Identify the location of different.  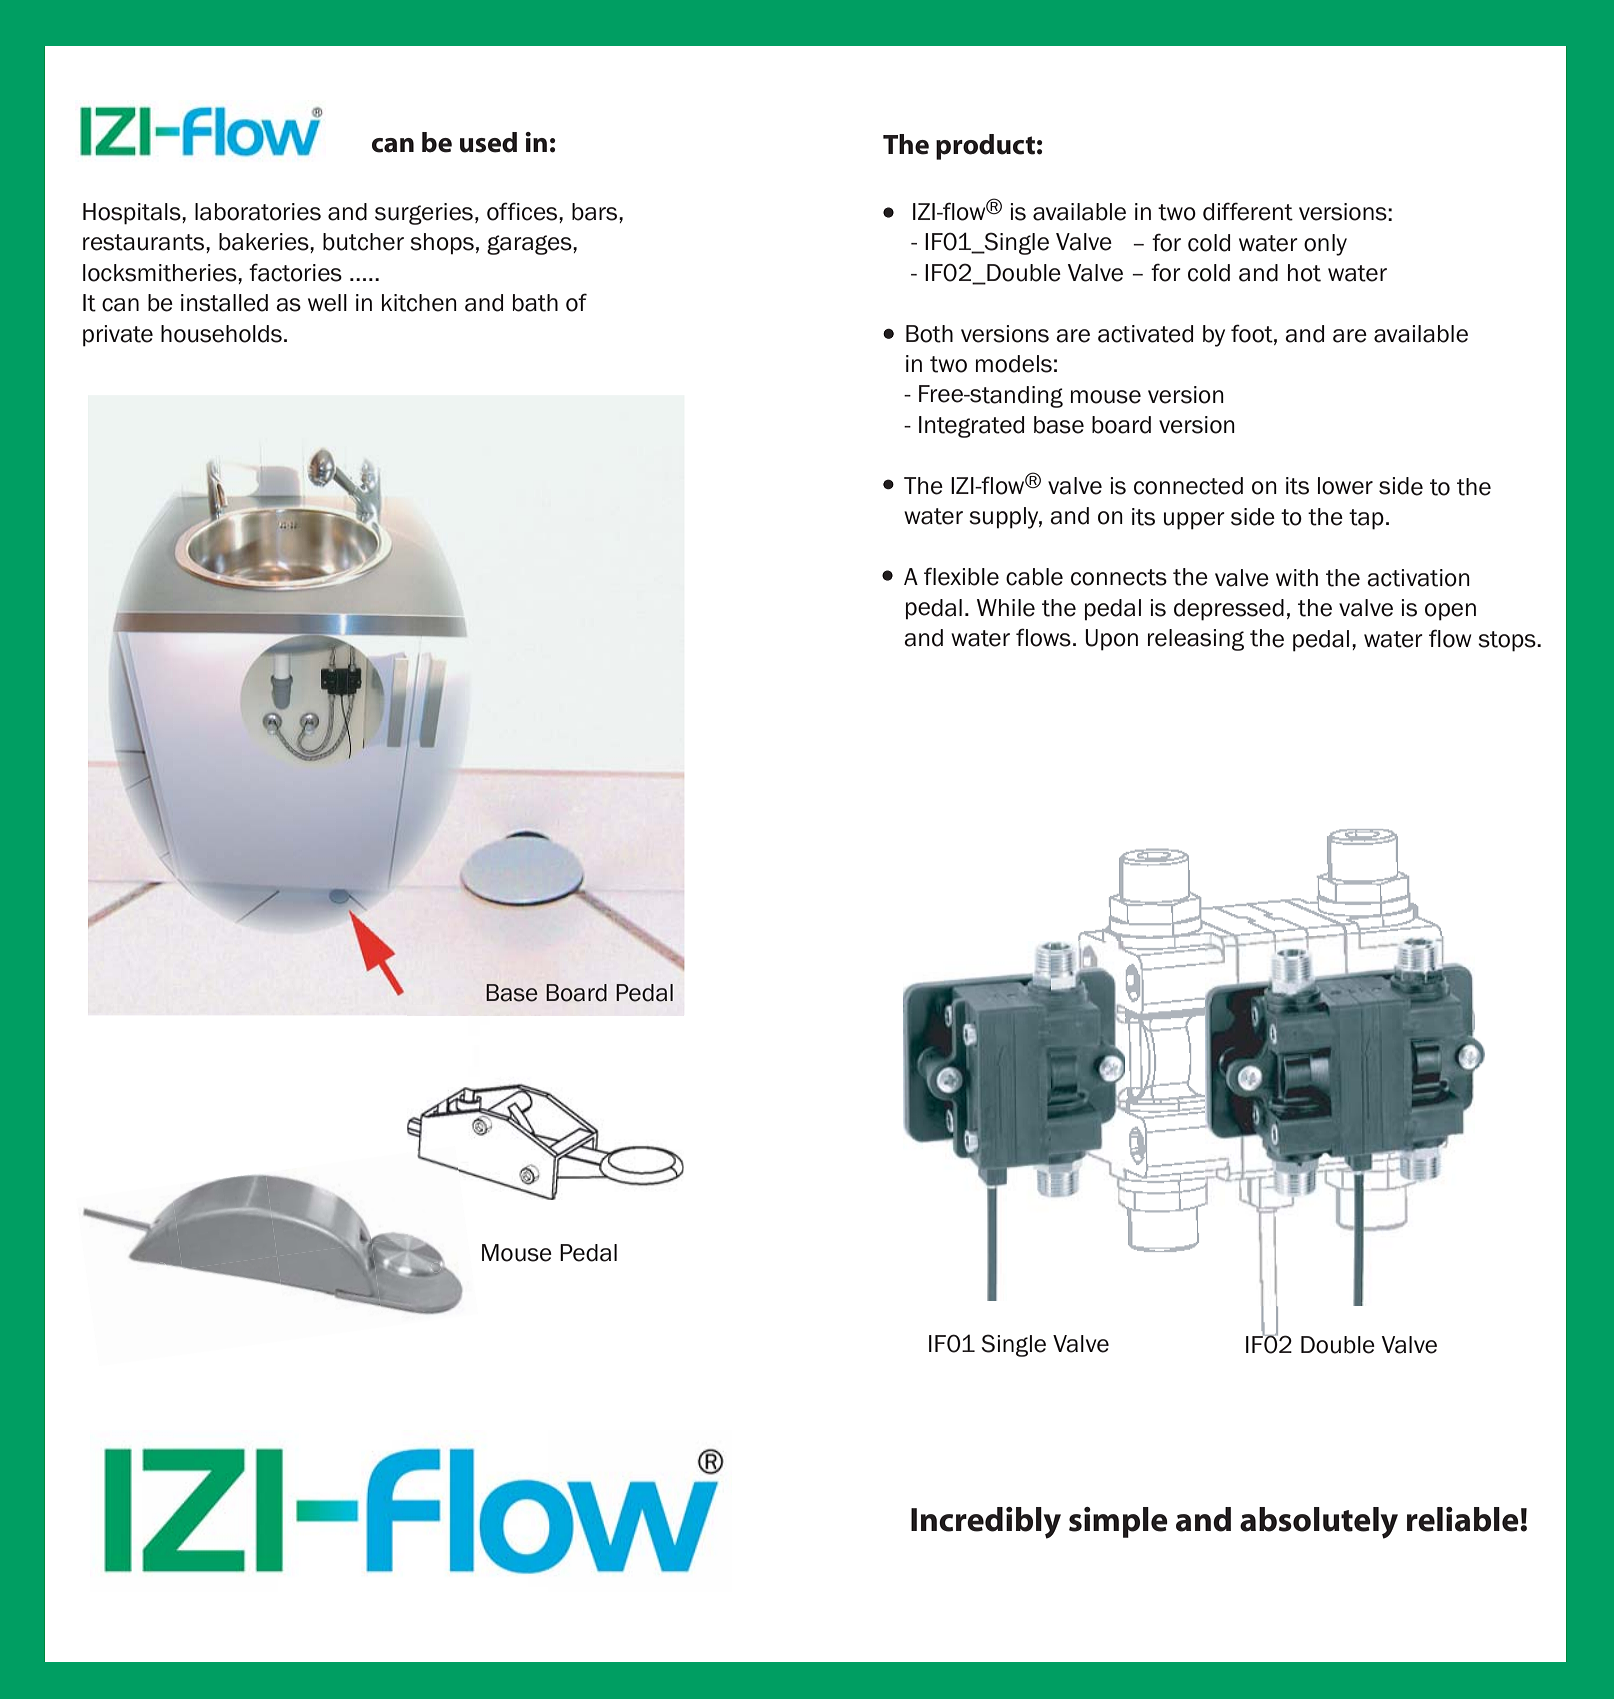
(1248, 211).
